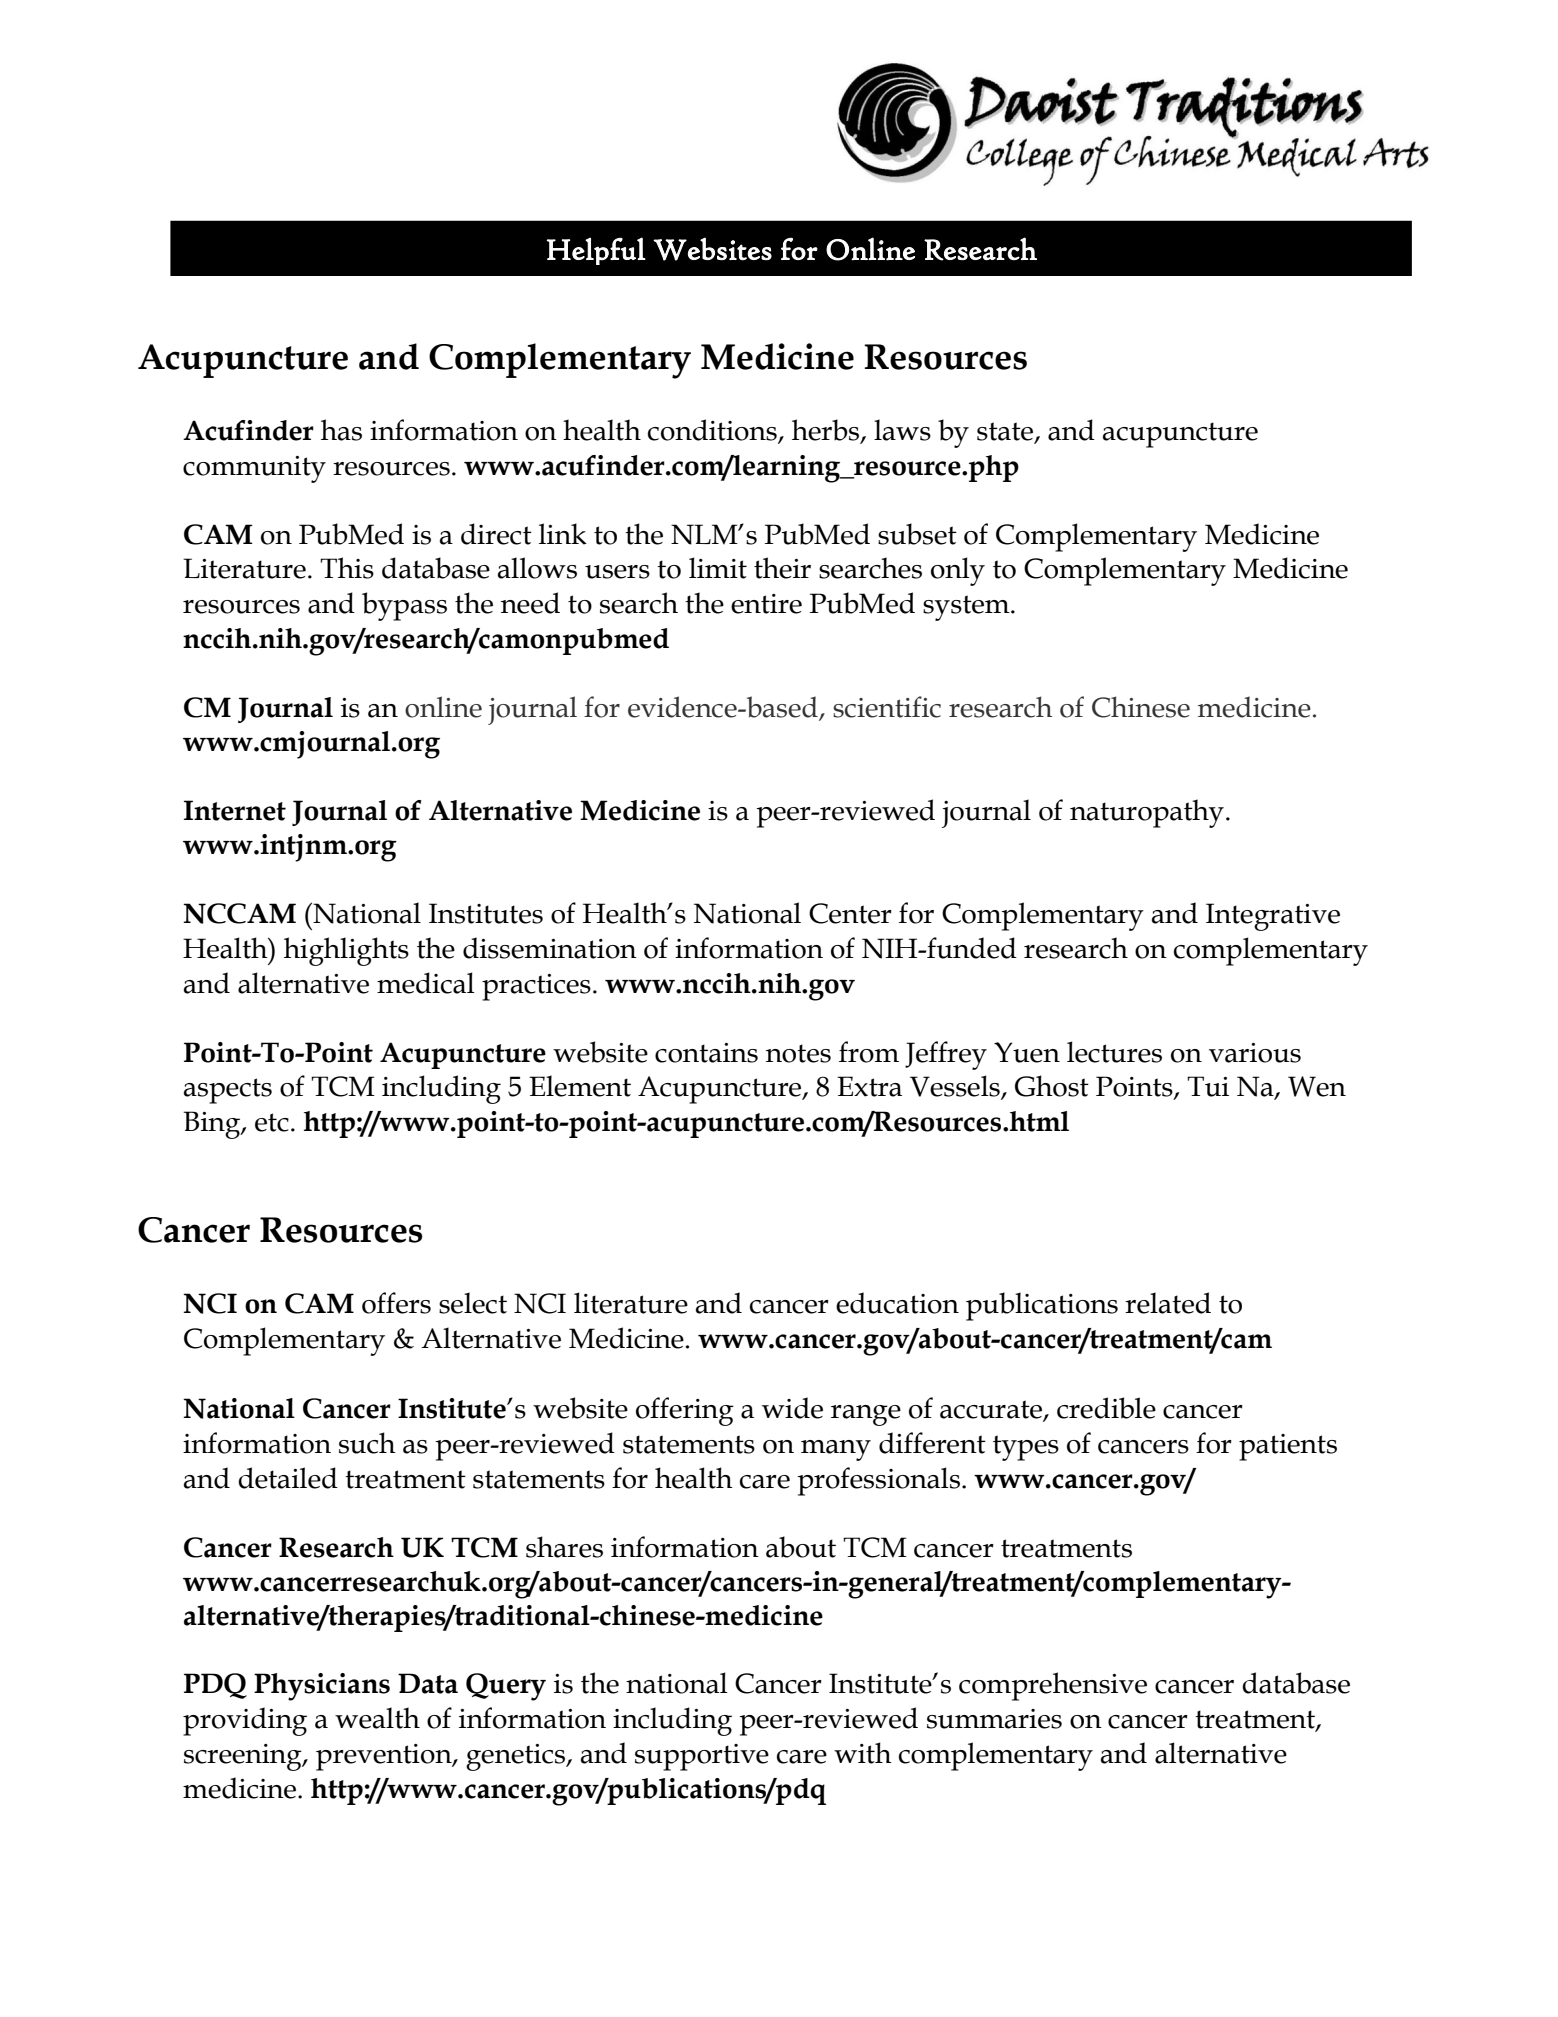  Describe the element at coordinates (1255, 1053) in the document. I see `various` at that location.
